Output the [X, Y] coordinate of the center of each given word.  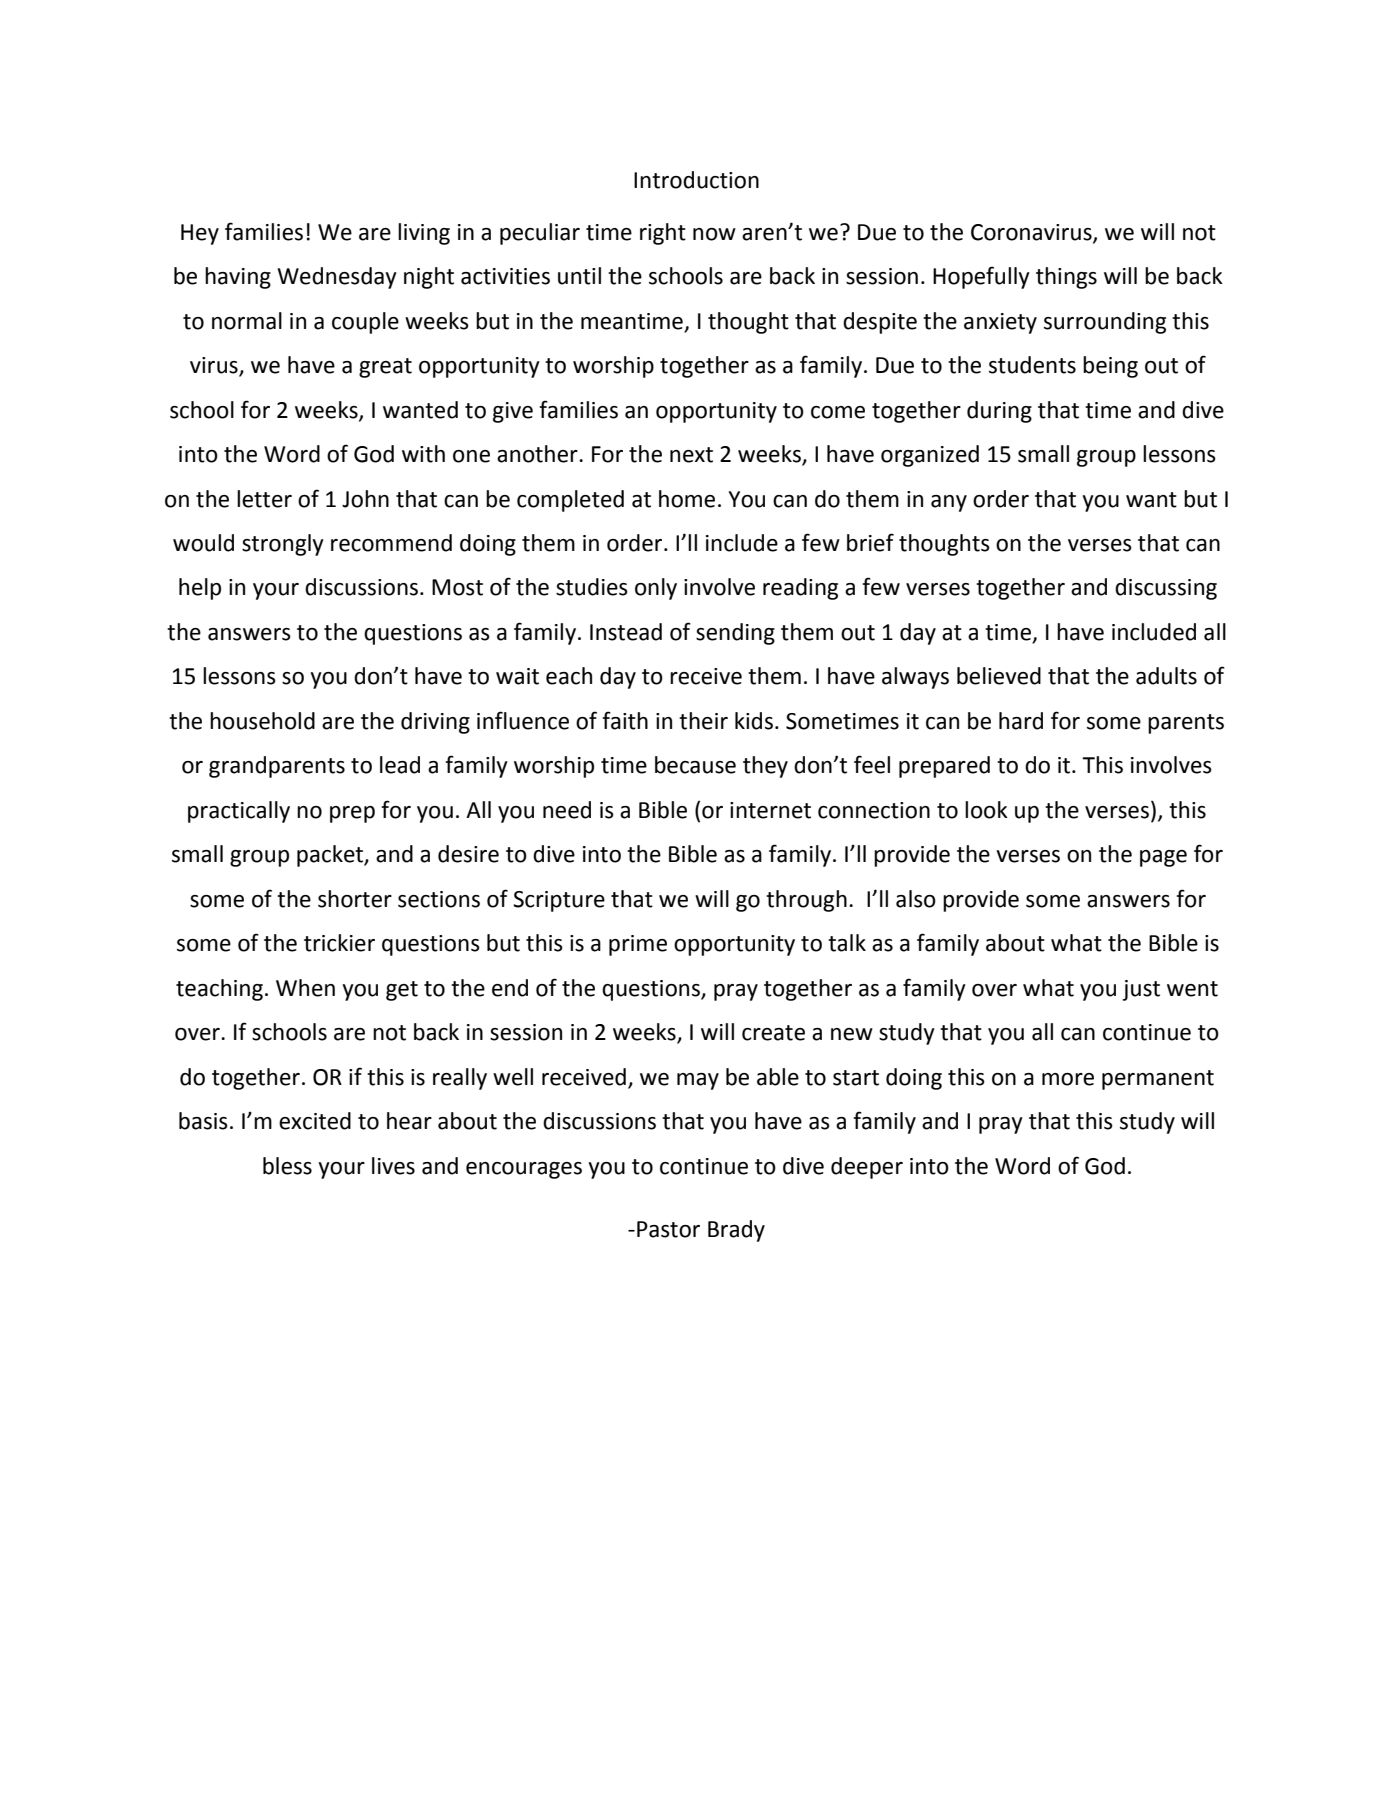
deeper [867, 1168]
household [262, 721]
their [703, 721]
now [714, 234]
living [424, 234]
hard [1021, 721]
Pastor [668, 1229]
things [1066, 278]
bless [287, 1166]
